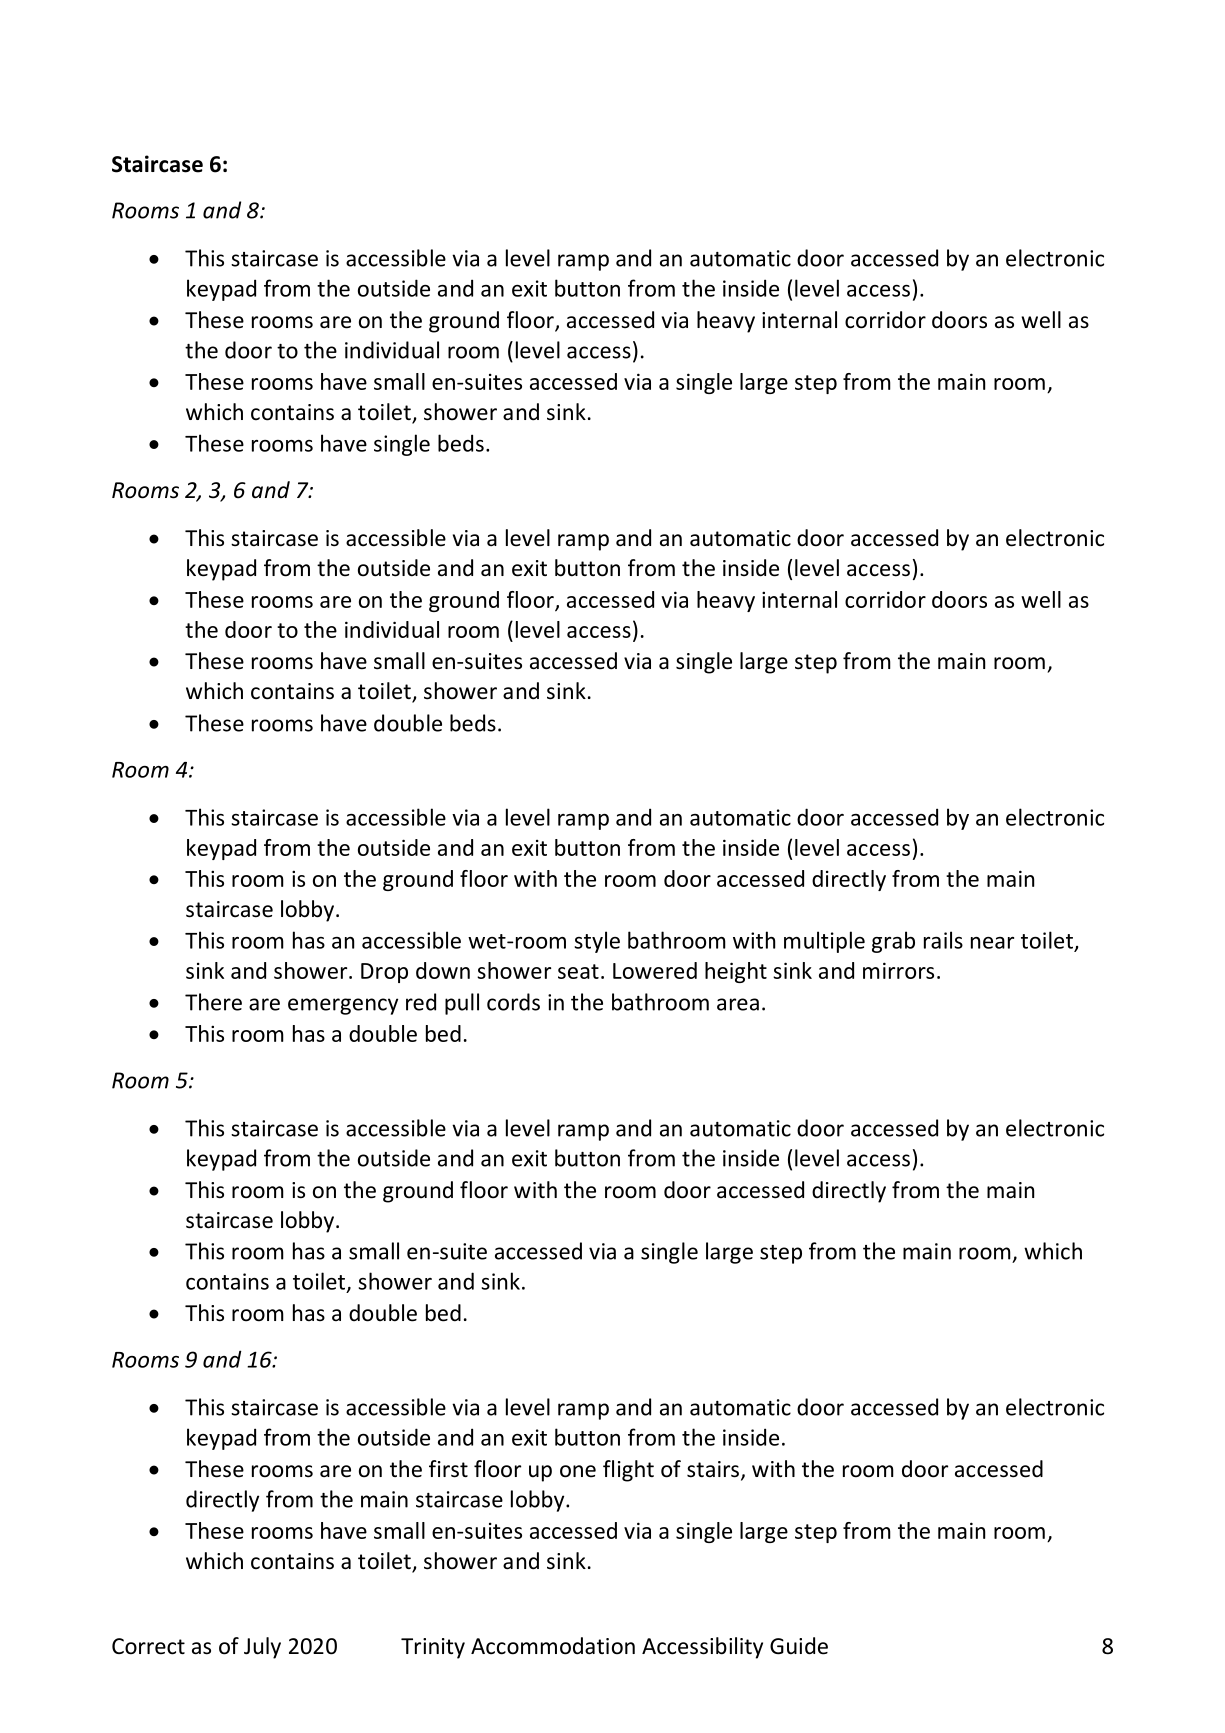 This document has height=1733, width=1225. What do you see at coordinates (262, 1648) in the document?
I see `July` at bounding box center [262, 1648].
